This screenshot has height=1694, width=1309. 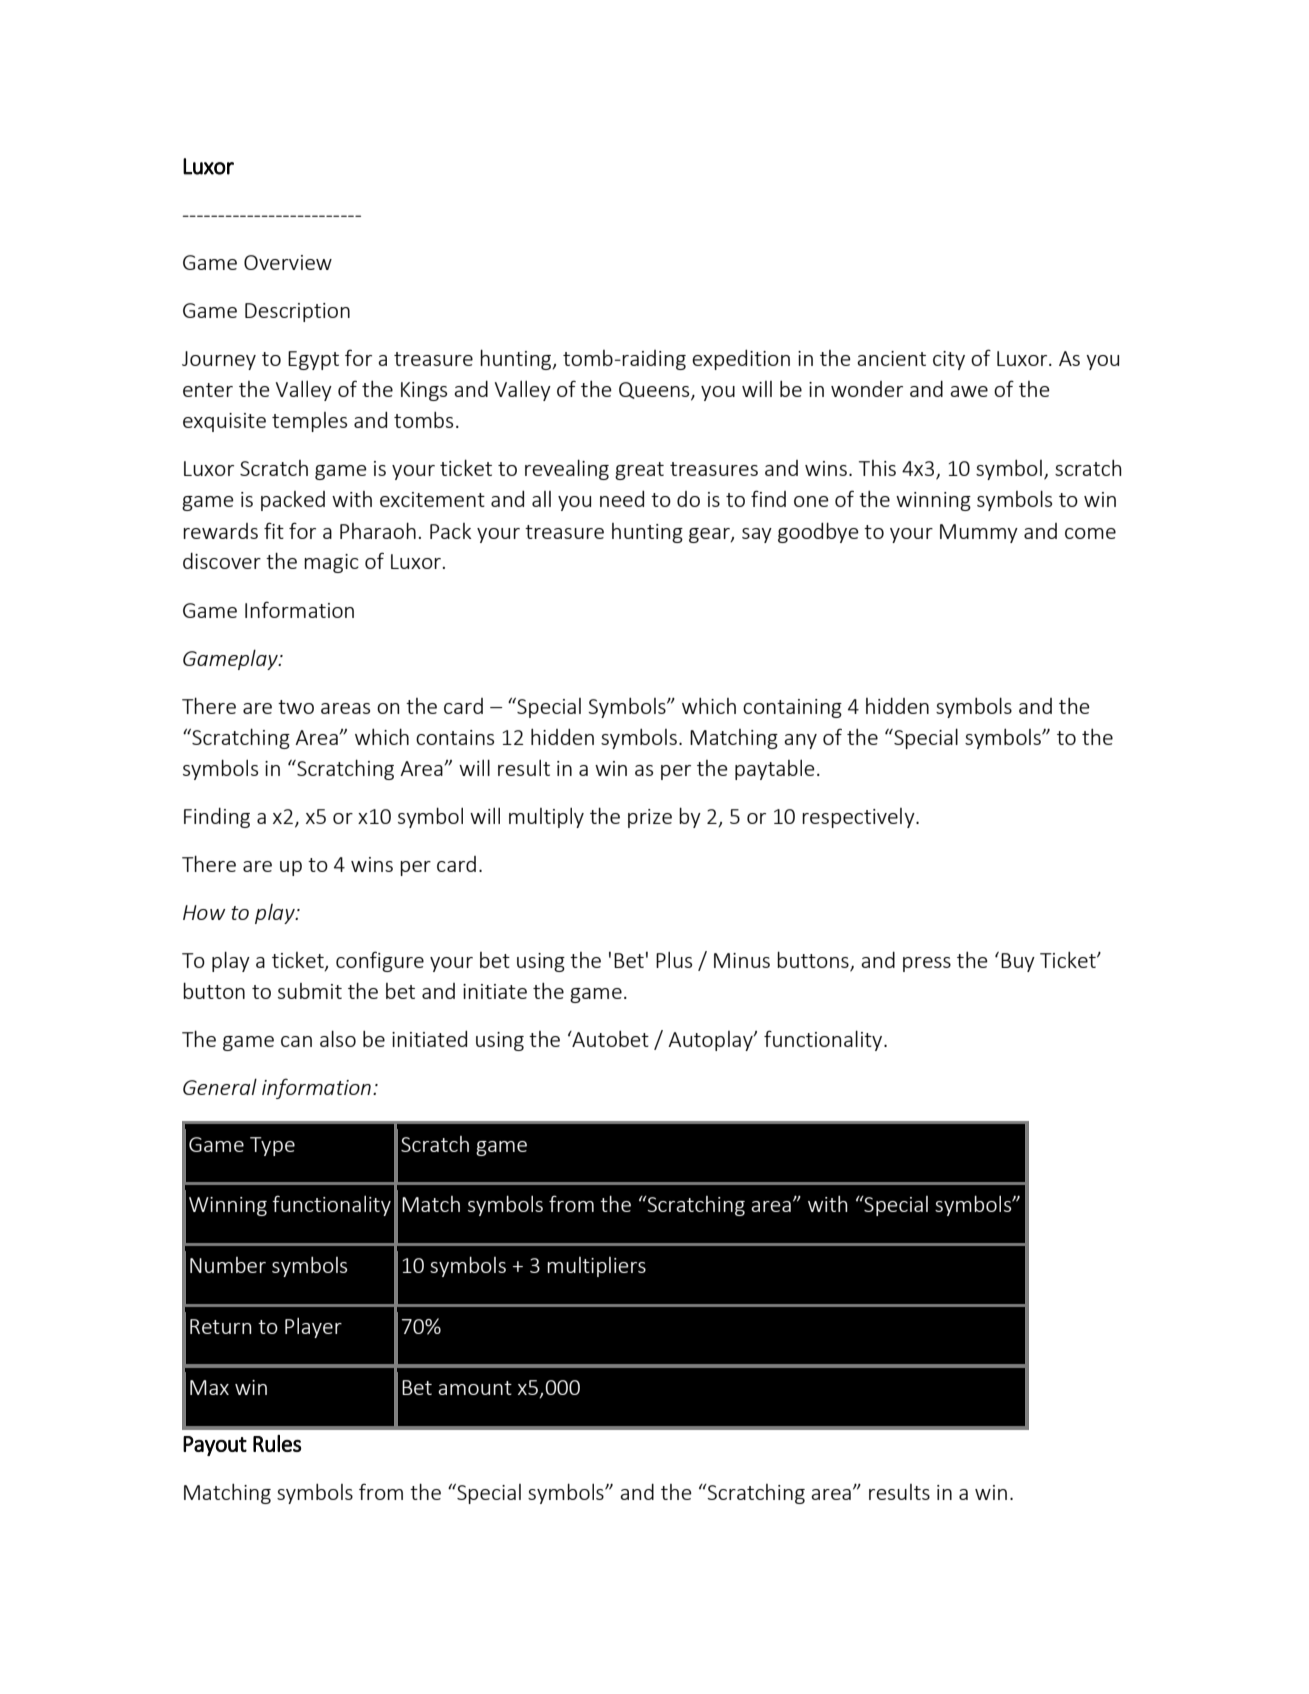 I want to click on prize, so click(x=650, y=818).
